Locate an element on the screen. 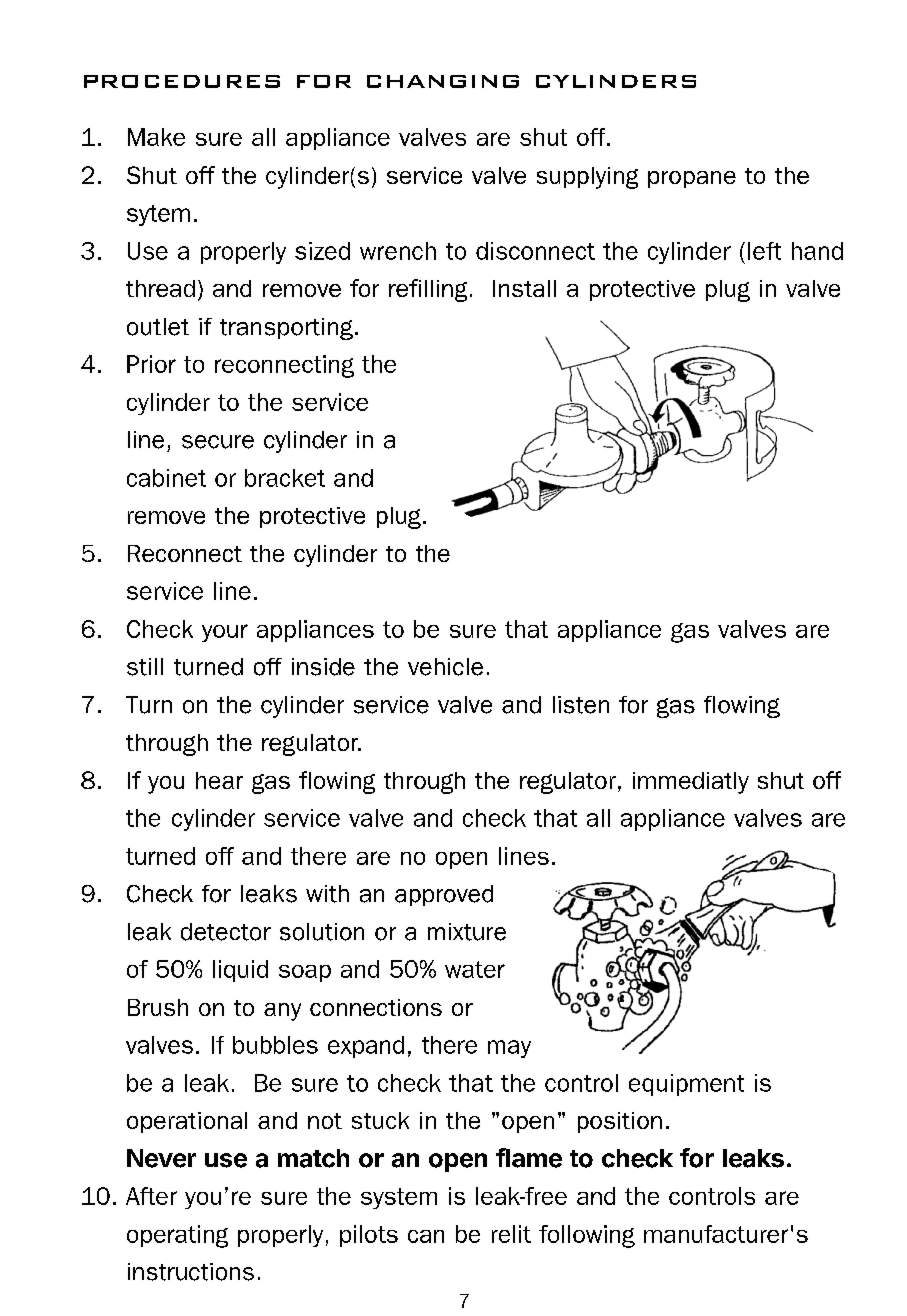 The width and height of the screenshot is (907, 1316). equipment is located at coordinates (686, 1085).
